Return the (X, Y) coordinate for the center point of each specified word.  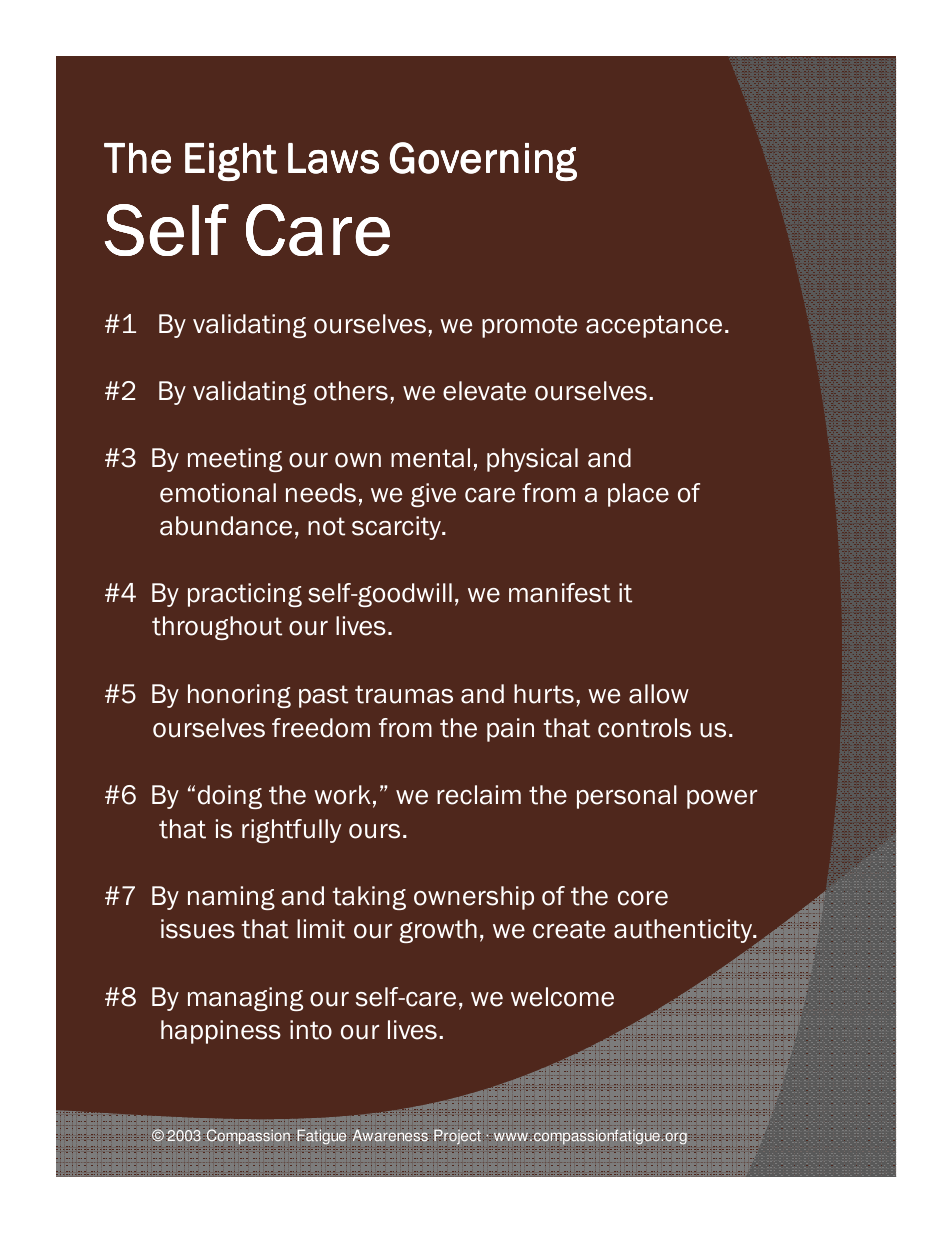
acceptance (654, 326)
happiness (221, 1032)
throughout (217, 628)
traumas (404, 694)
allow (659, 694)
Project (457, 1137)
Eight (231, 162)
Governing (483, 161)
